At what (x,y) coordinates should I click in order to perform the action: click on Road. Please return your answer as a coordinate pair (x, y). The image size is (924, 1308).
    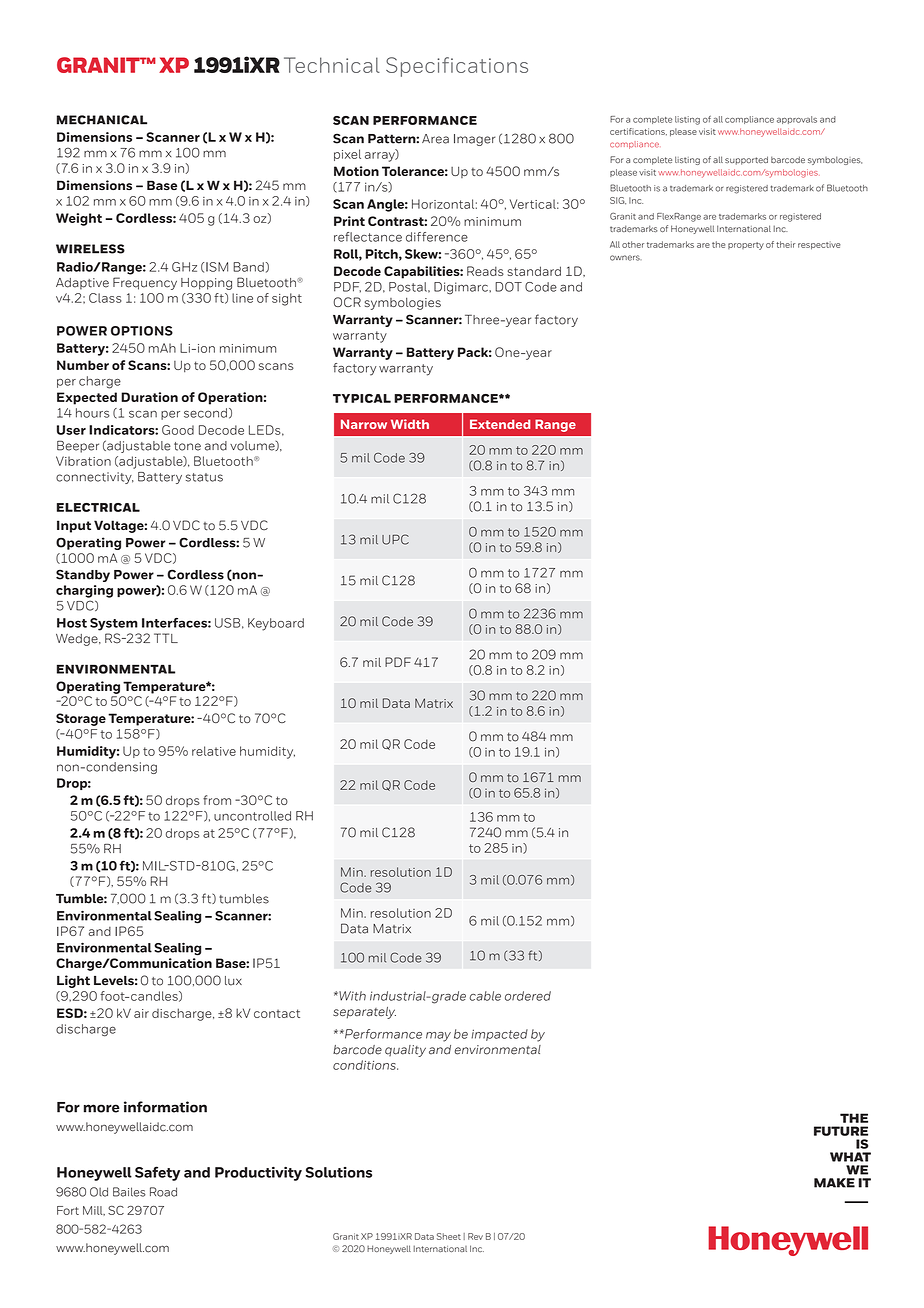
    Looking at the image, I should click on (163, 1192).
